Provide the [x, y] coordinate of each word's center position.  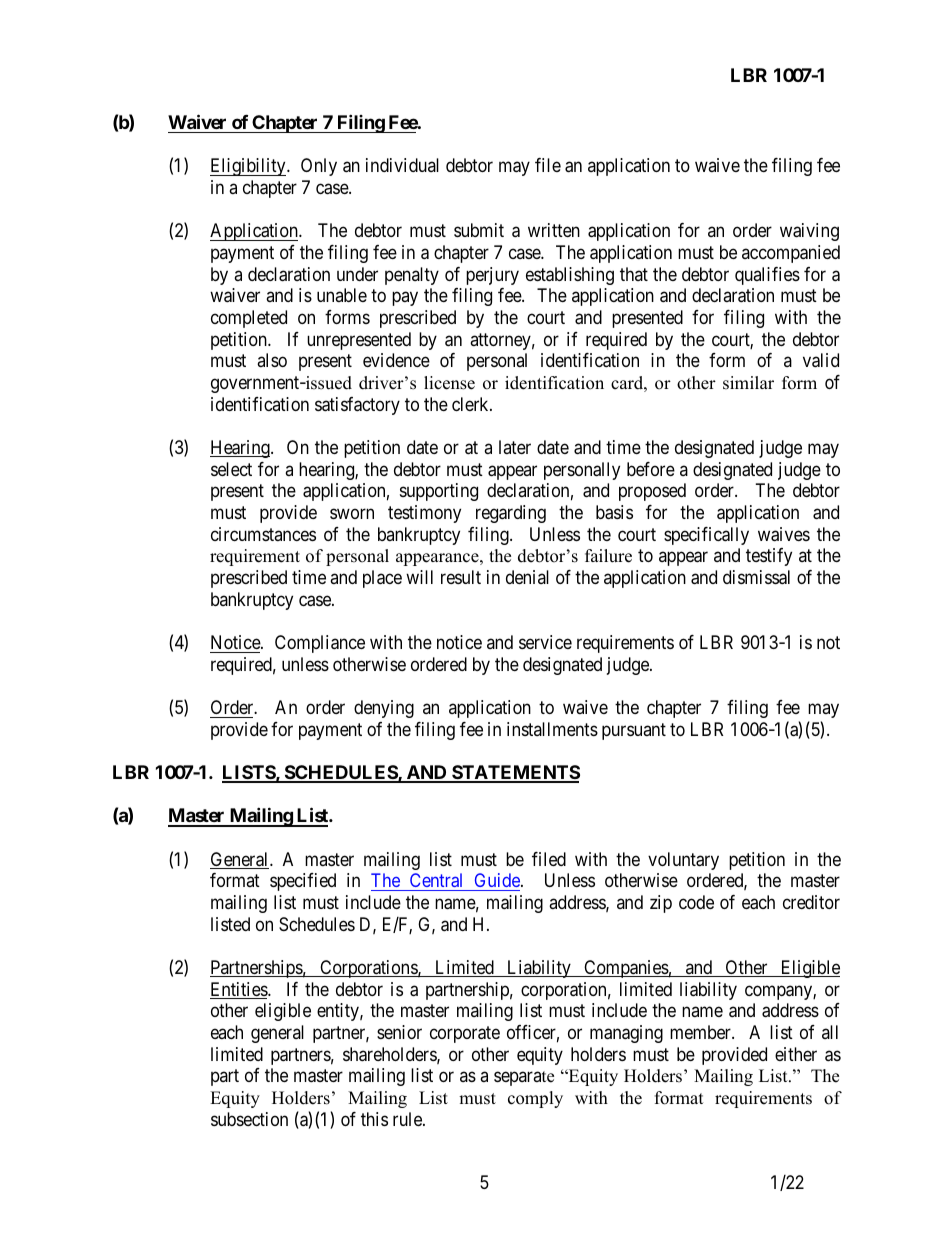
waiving [809, 232]
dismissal [756, 577]
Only [319, 167]
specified [303, 882]
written [554, 230]
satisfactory [357, 406]
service [545, 642]
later [515, 447]
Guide [498, 880]
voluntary [683, 861]
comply [535, 1099]
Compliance [320, 644]
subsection [249, 1119]
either [796, 1054]
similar [748, 383]
